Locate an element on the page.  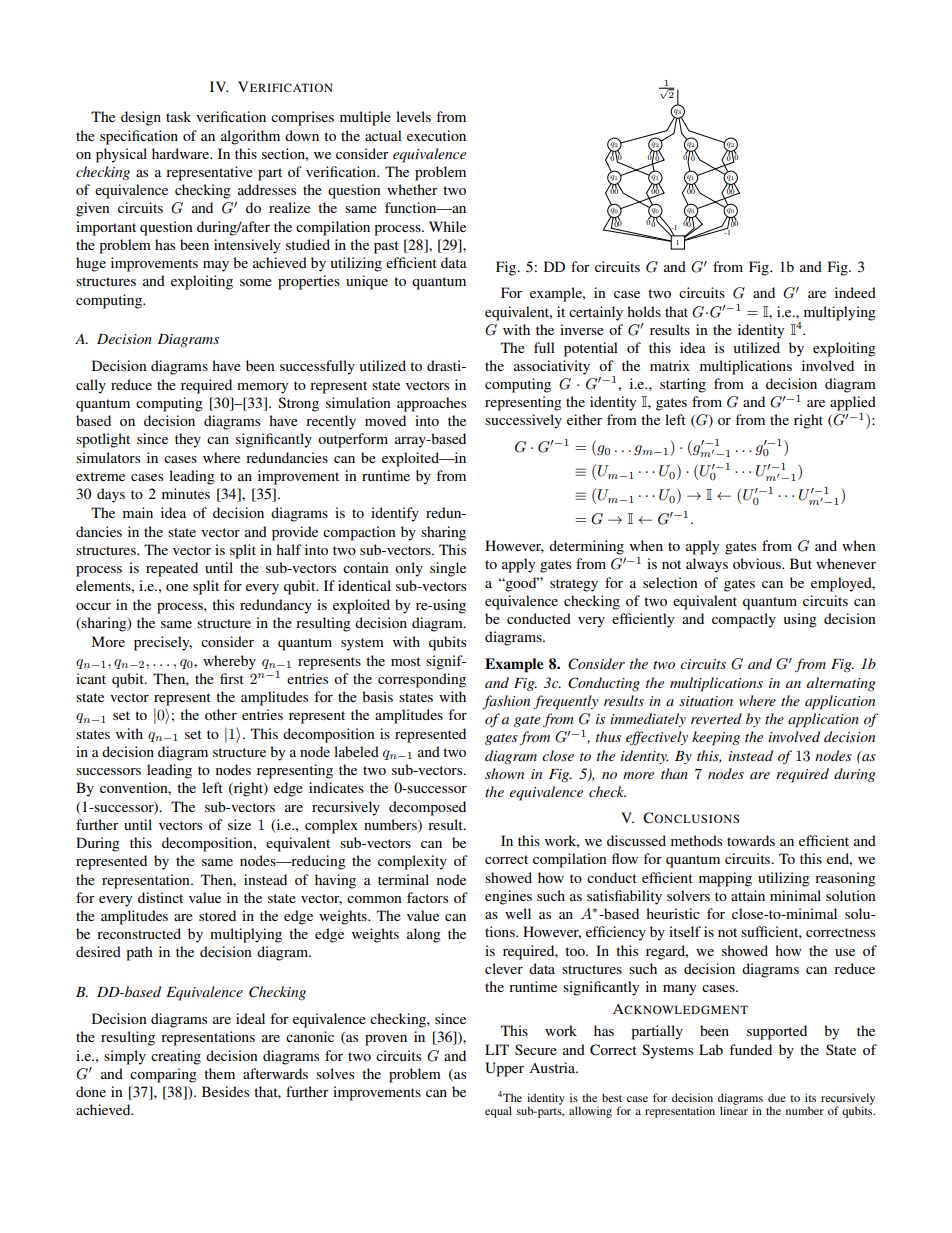
successively is located at coordinates (523, 421).
